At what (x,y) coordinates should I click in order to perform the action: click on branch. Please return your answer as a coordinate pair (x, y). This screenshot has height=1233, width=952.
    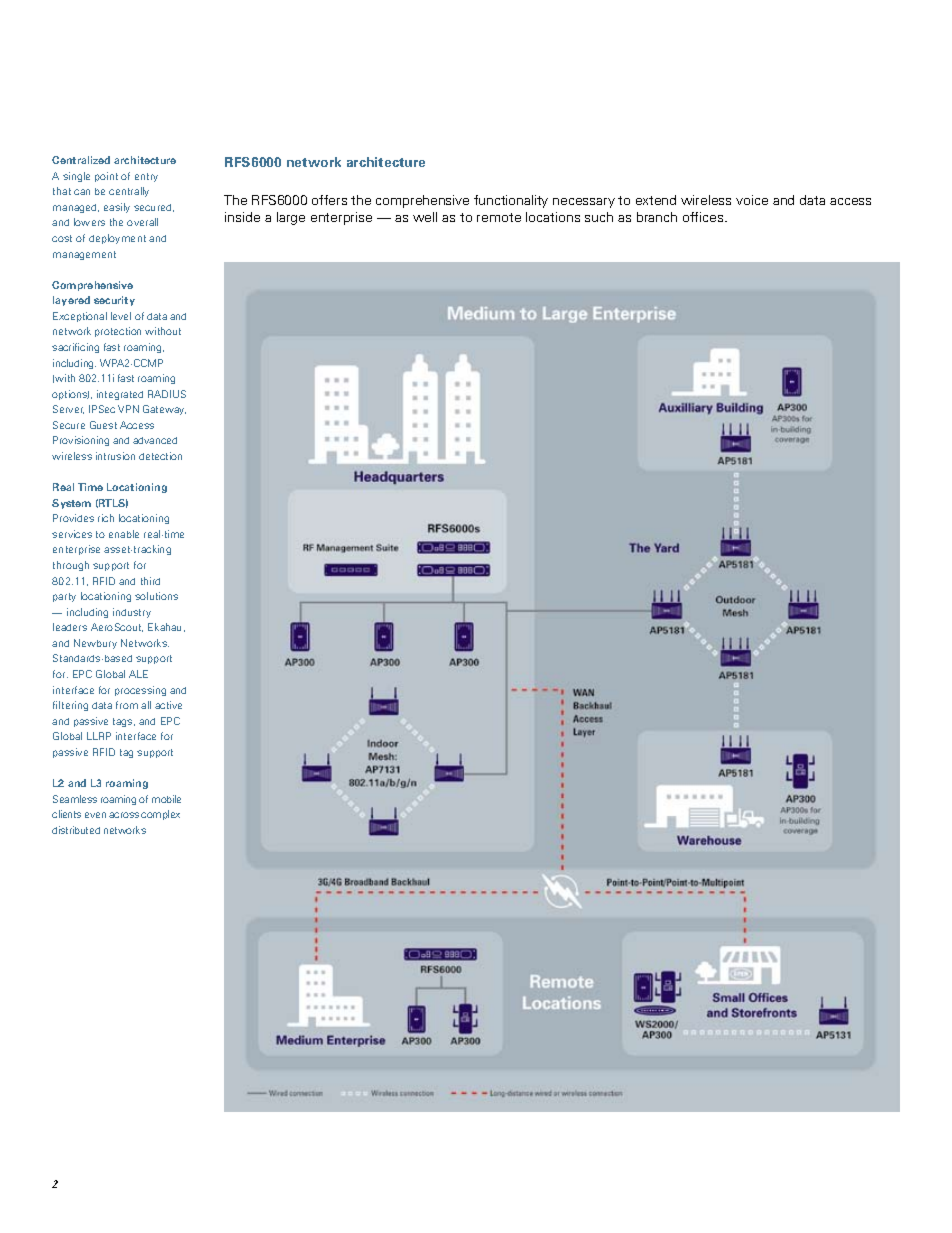
    Looking at the image, I should click on (657, 217).
